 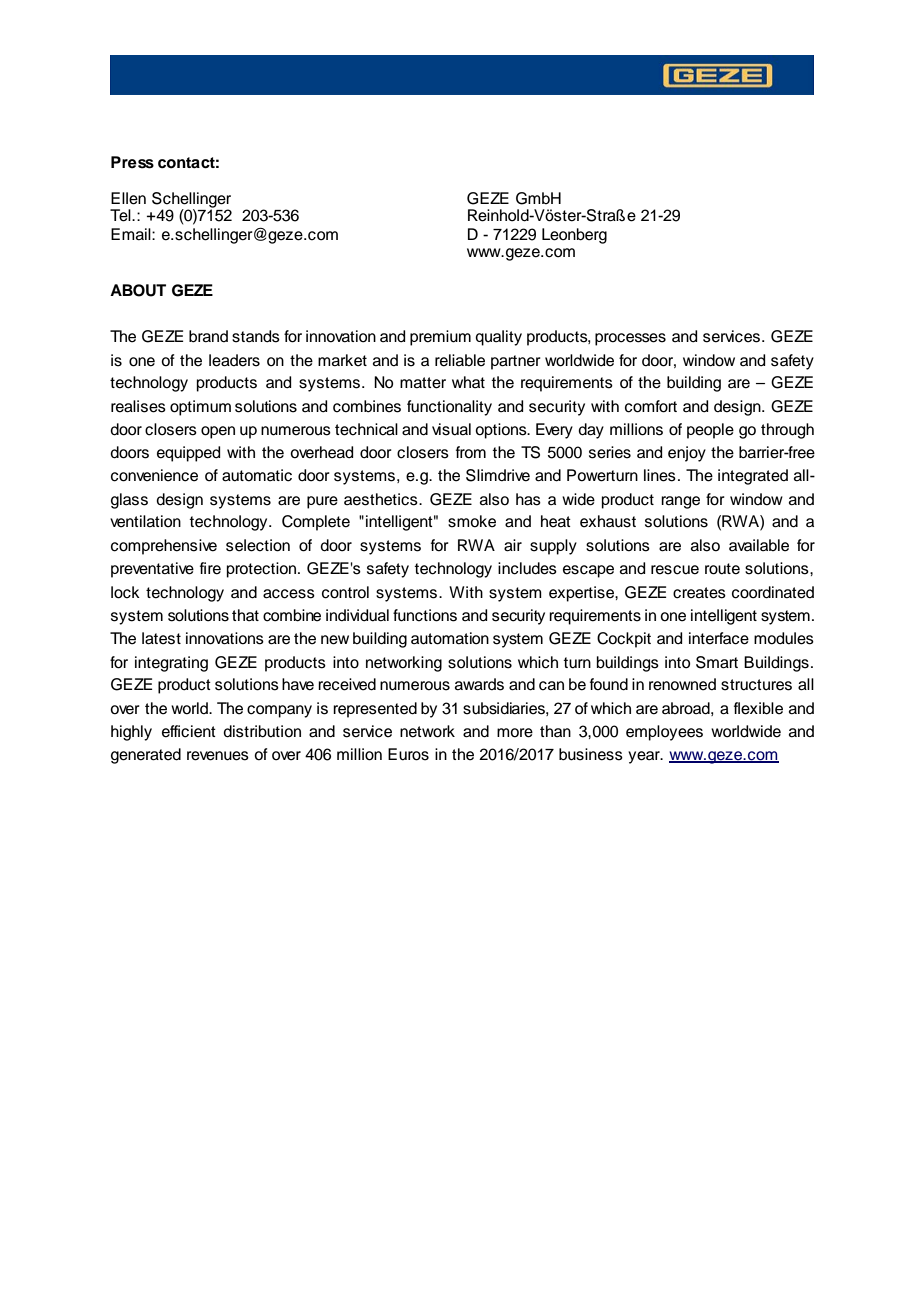 I want to click on reliable, so click(x=460, y=360).
